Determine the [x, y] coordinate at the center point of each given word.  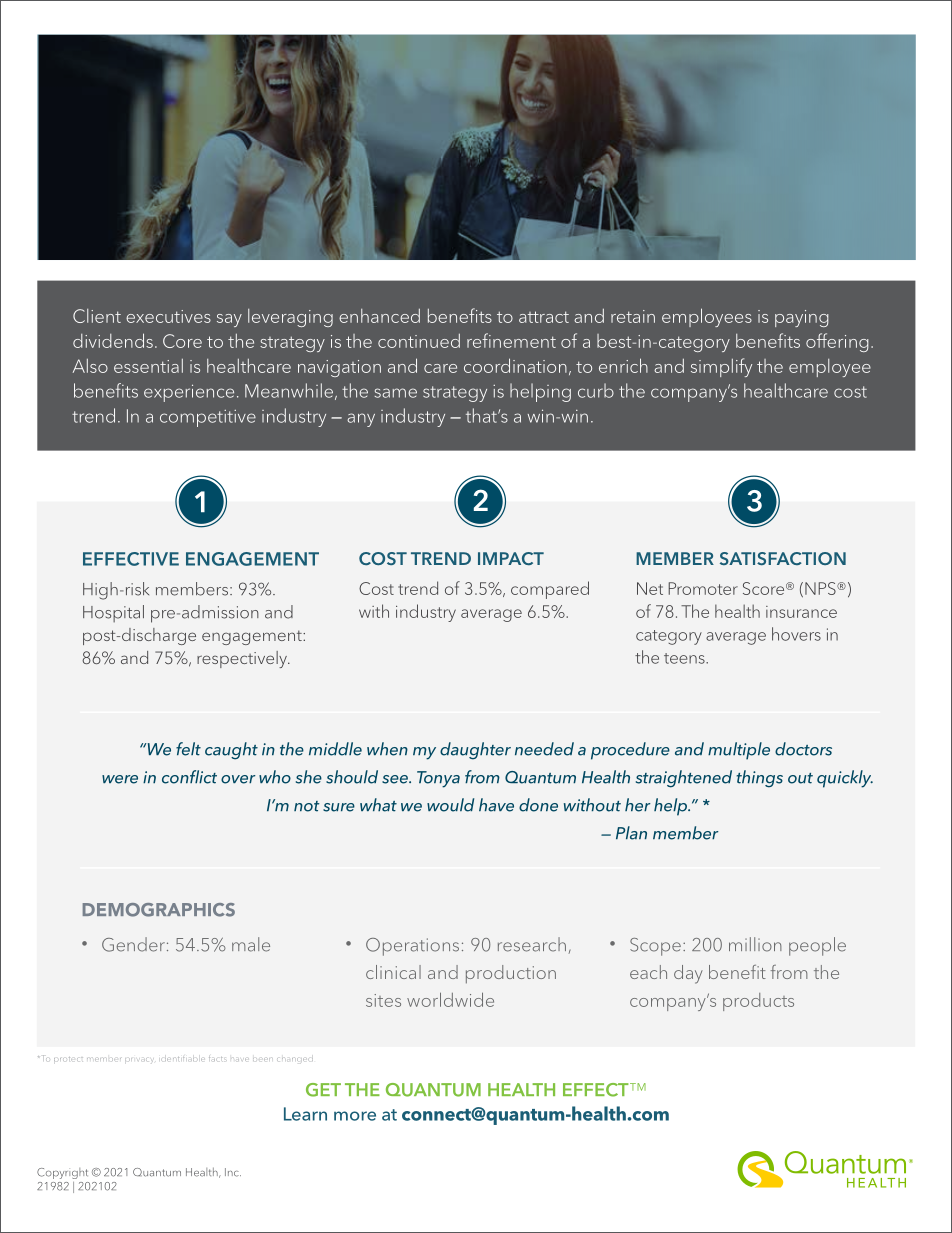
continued [419, 340]
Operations [412, 947]
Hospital [113, 613]
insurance [801, 612]
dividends [113, 340]
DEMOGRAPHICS [159, 910]
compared [550, 590]
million [755, 944]
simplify [721, 367]
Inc [233, 1172]
